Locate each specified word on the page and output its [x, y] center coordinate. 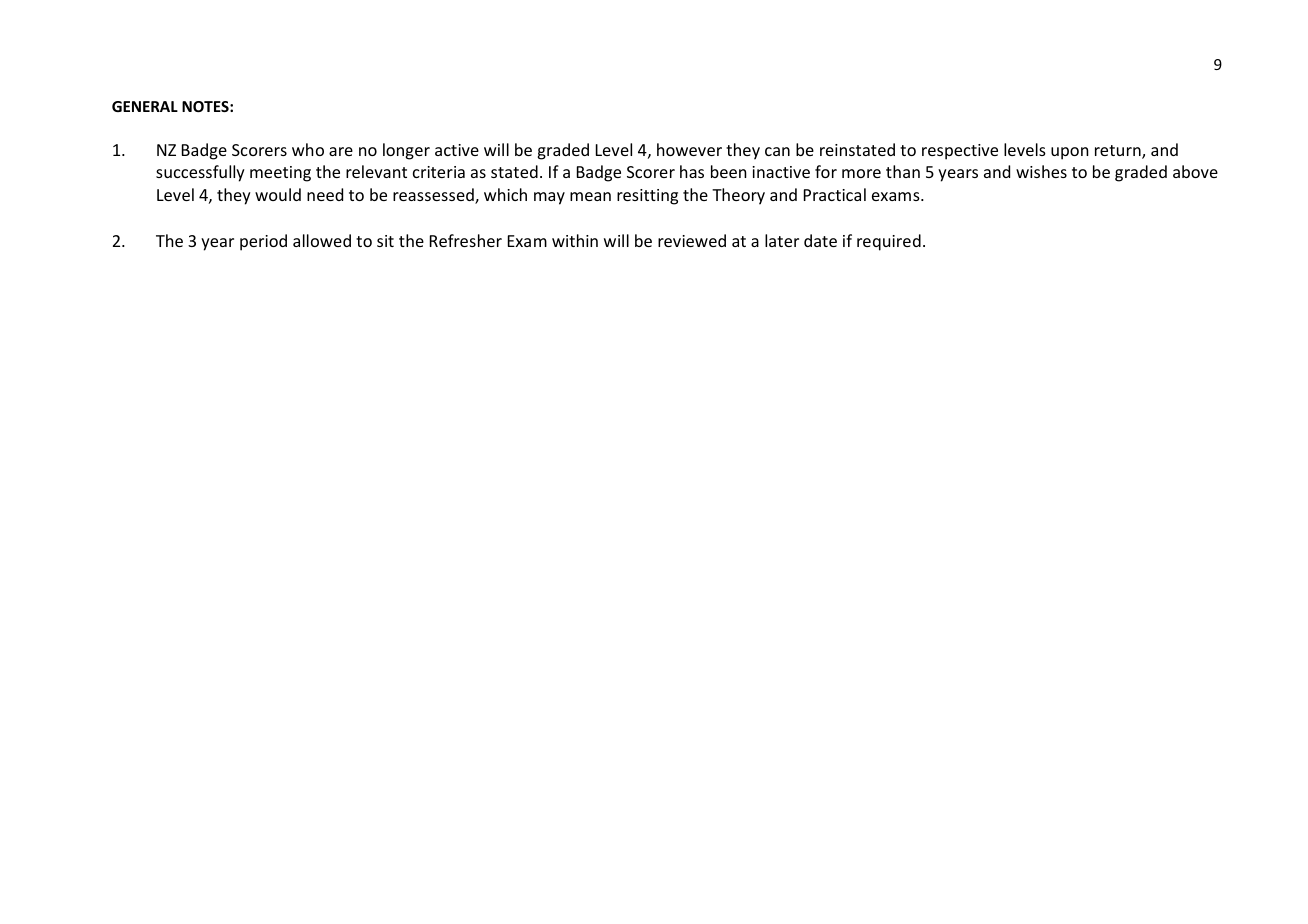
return [1119, 152]
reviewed [692, 240]
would [278, 194]
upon [1070, 153]
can [777, 151]
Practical [835, 194]
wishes [1041, 171]
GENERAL [145, 106]
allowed [322, 240]
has [692, 171]
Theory [738, 196]
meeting [280, 174]
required [889, 242]
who [308, 149]
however [689, 149]
